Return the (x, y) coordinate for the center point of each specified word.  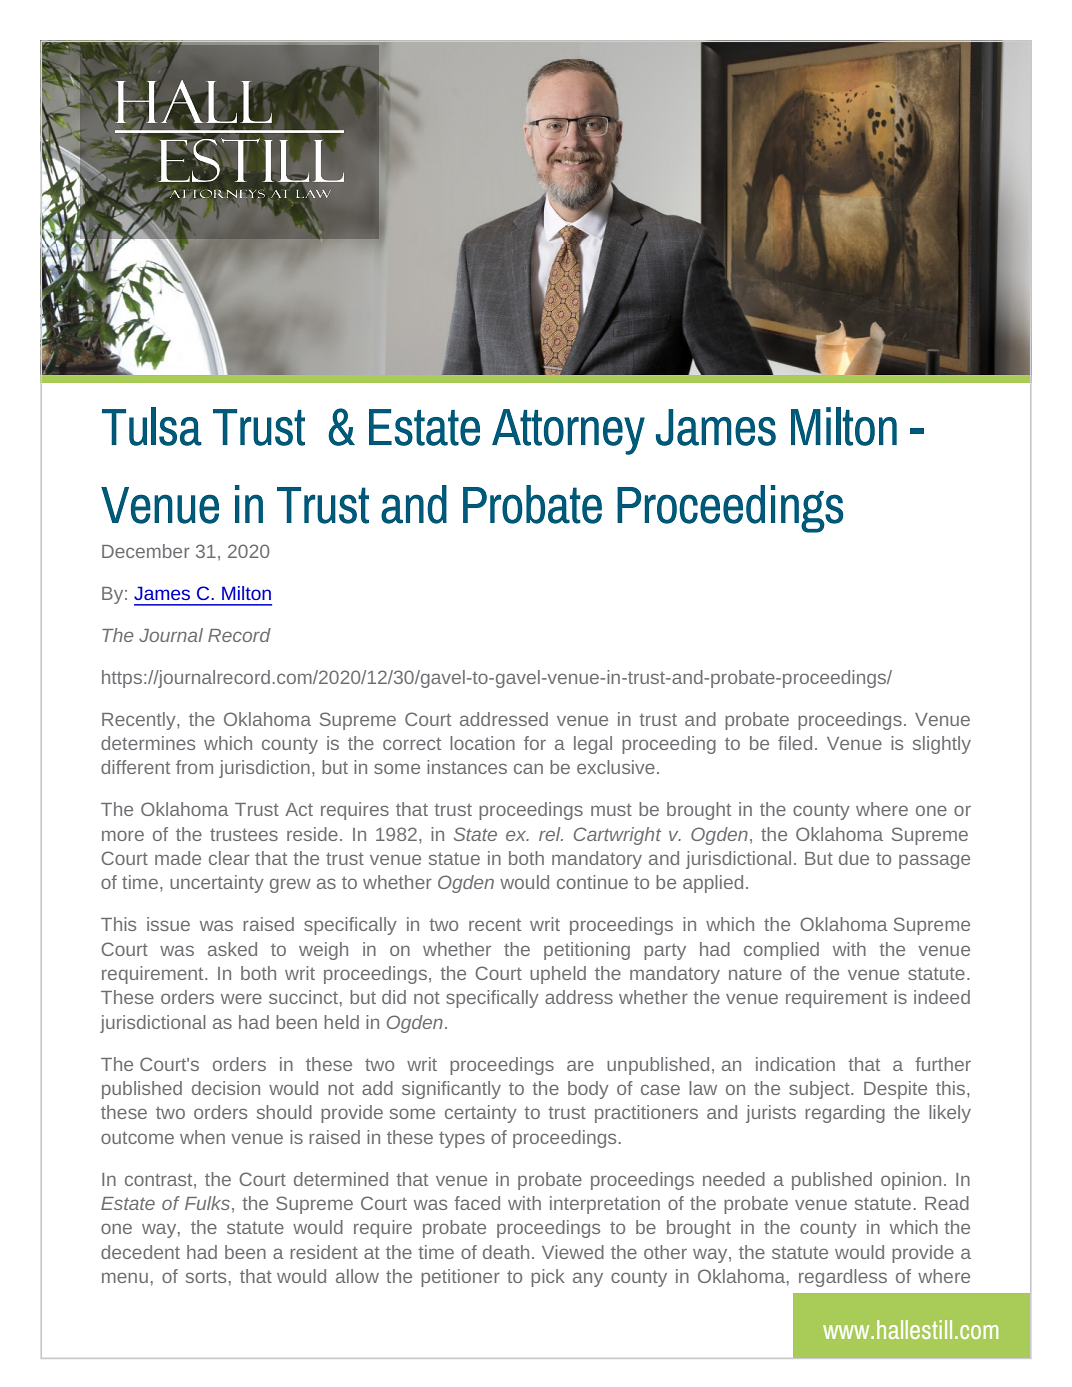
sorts (206, 1276)
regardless (843, 1278)
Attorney (568, 432)
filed (795, 743)
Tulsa (152, 426)
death (506, 1252)
